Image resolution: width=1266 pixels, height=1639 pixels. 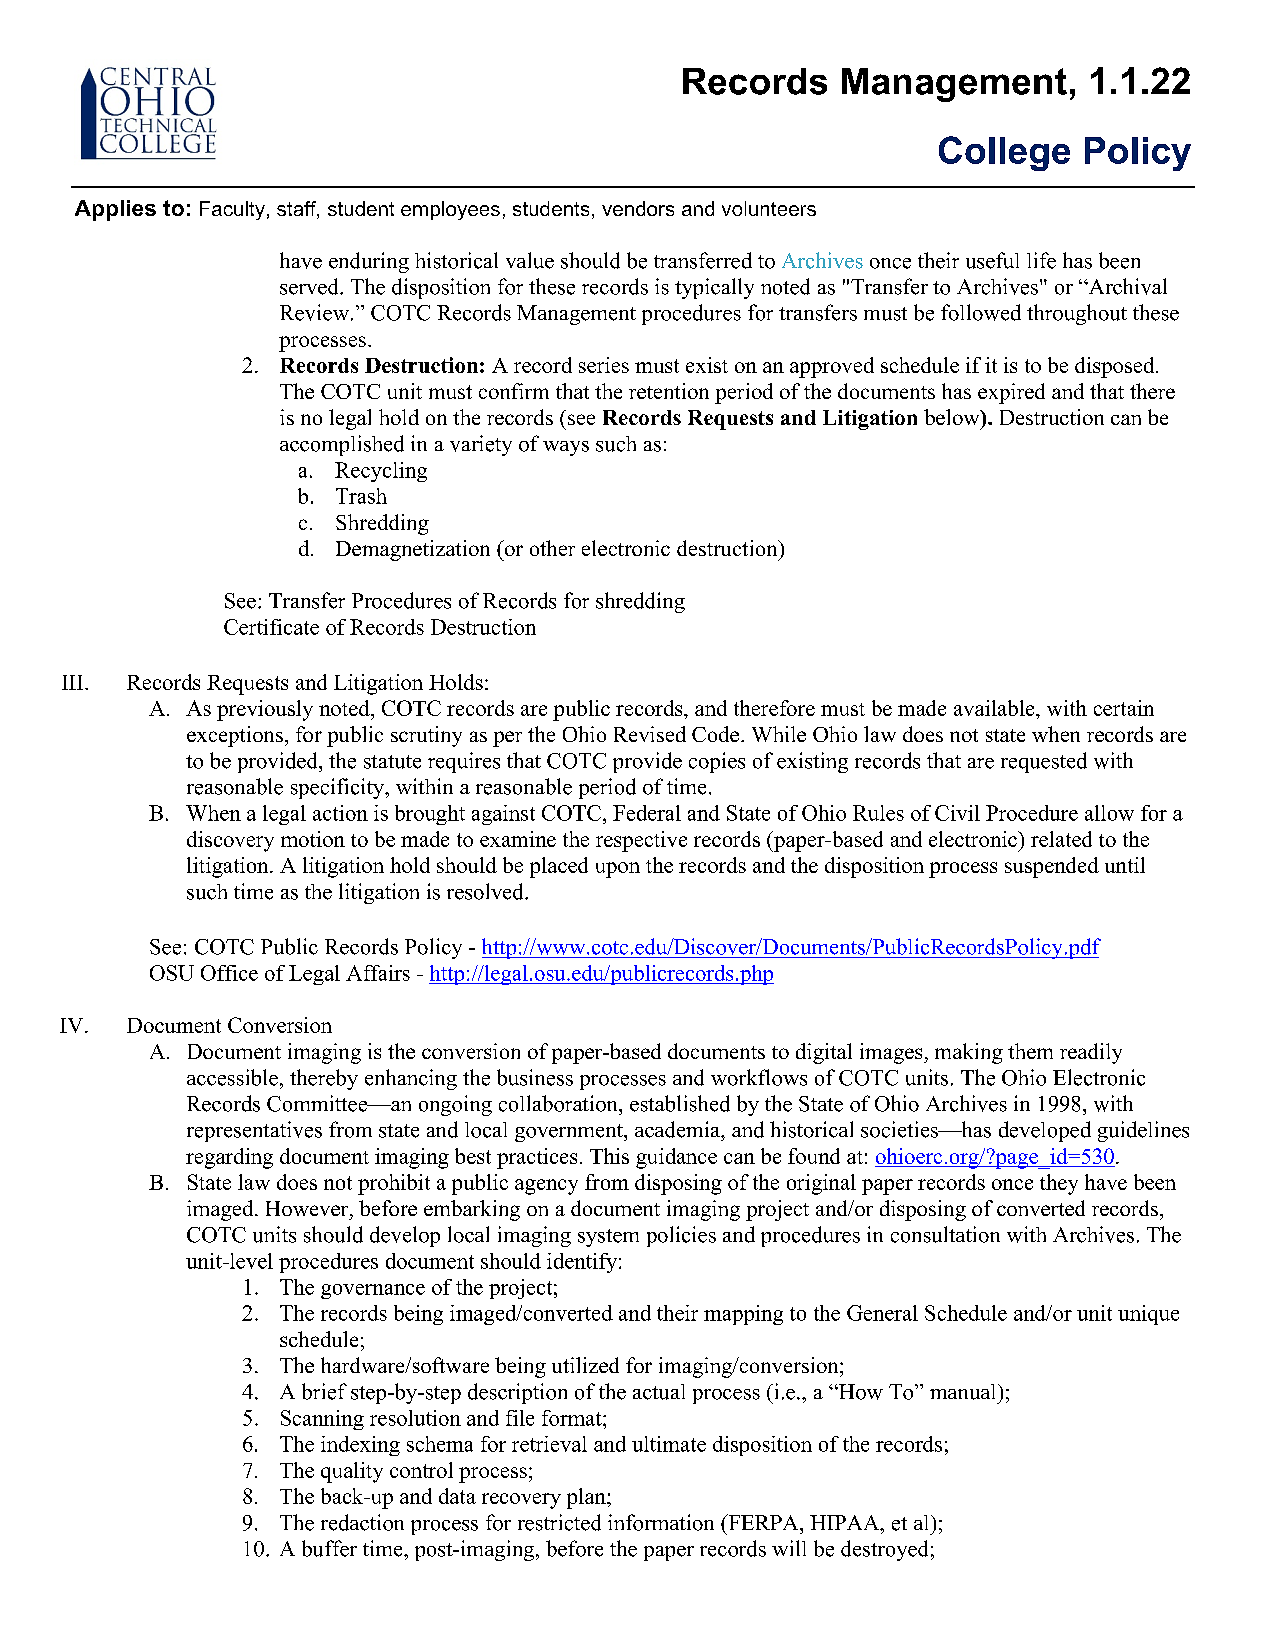 What do you see at coordinates (618, 870) in the screenshot?
I see `upon` at bounding box center [618, 870].
